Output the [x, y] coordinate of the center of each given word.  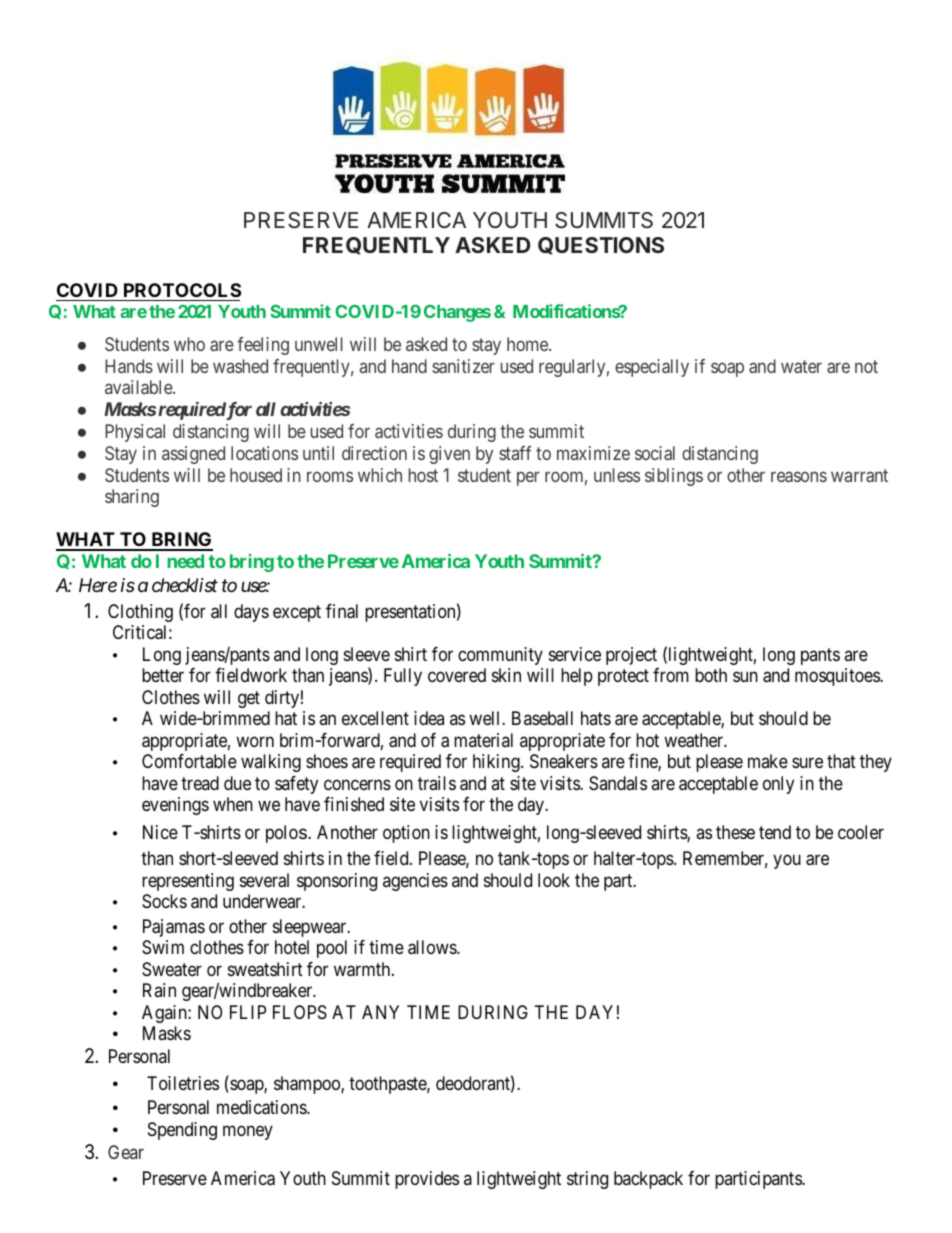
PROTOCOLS [182, 290]
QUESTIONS [601, 246]
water [801, 366]
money [248, 1132]
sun [745, 677]
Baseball [542, 718]
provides [427, 1180]
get [249, 699]
